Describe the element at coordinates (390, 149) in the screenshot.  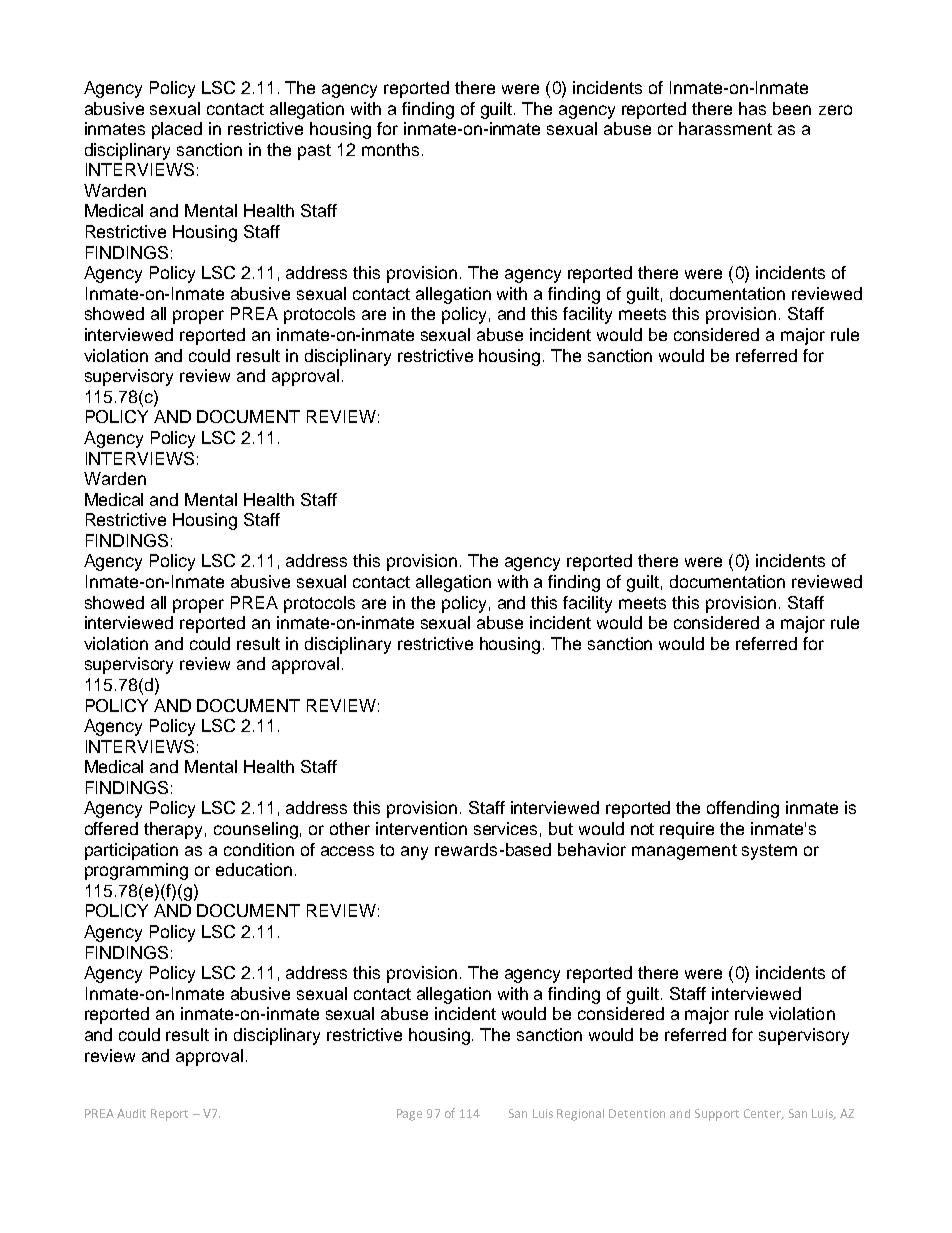
I see `months` at that location.
